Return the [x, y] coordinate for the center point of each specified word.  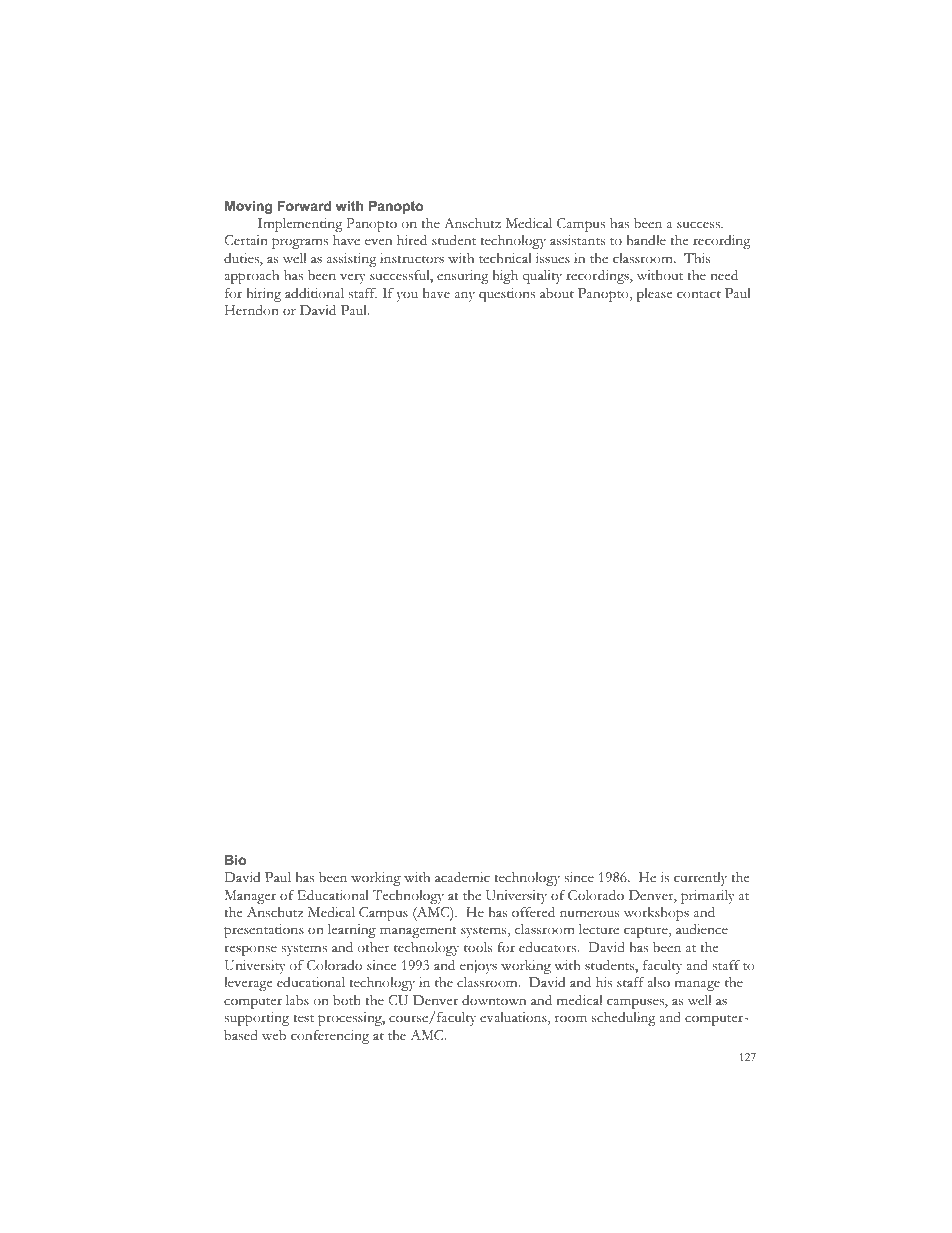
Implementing [300, 225]
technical [505, 258]
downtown [494, 1000]
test [303, 1019]
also [658, 982]
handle [646, 240]
